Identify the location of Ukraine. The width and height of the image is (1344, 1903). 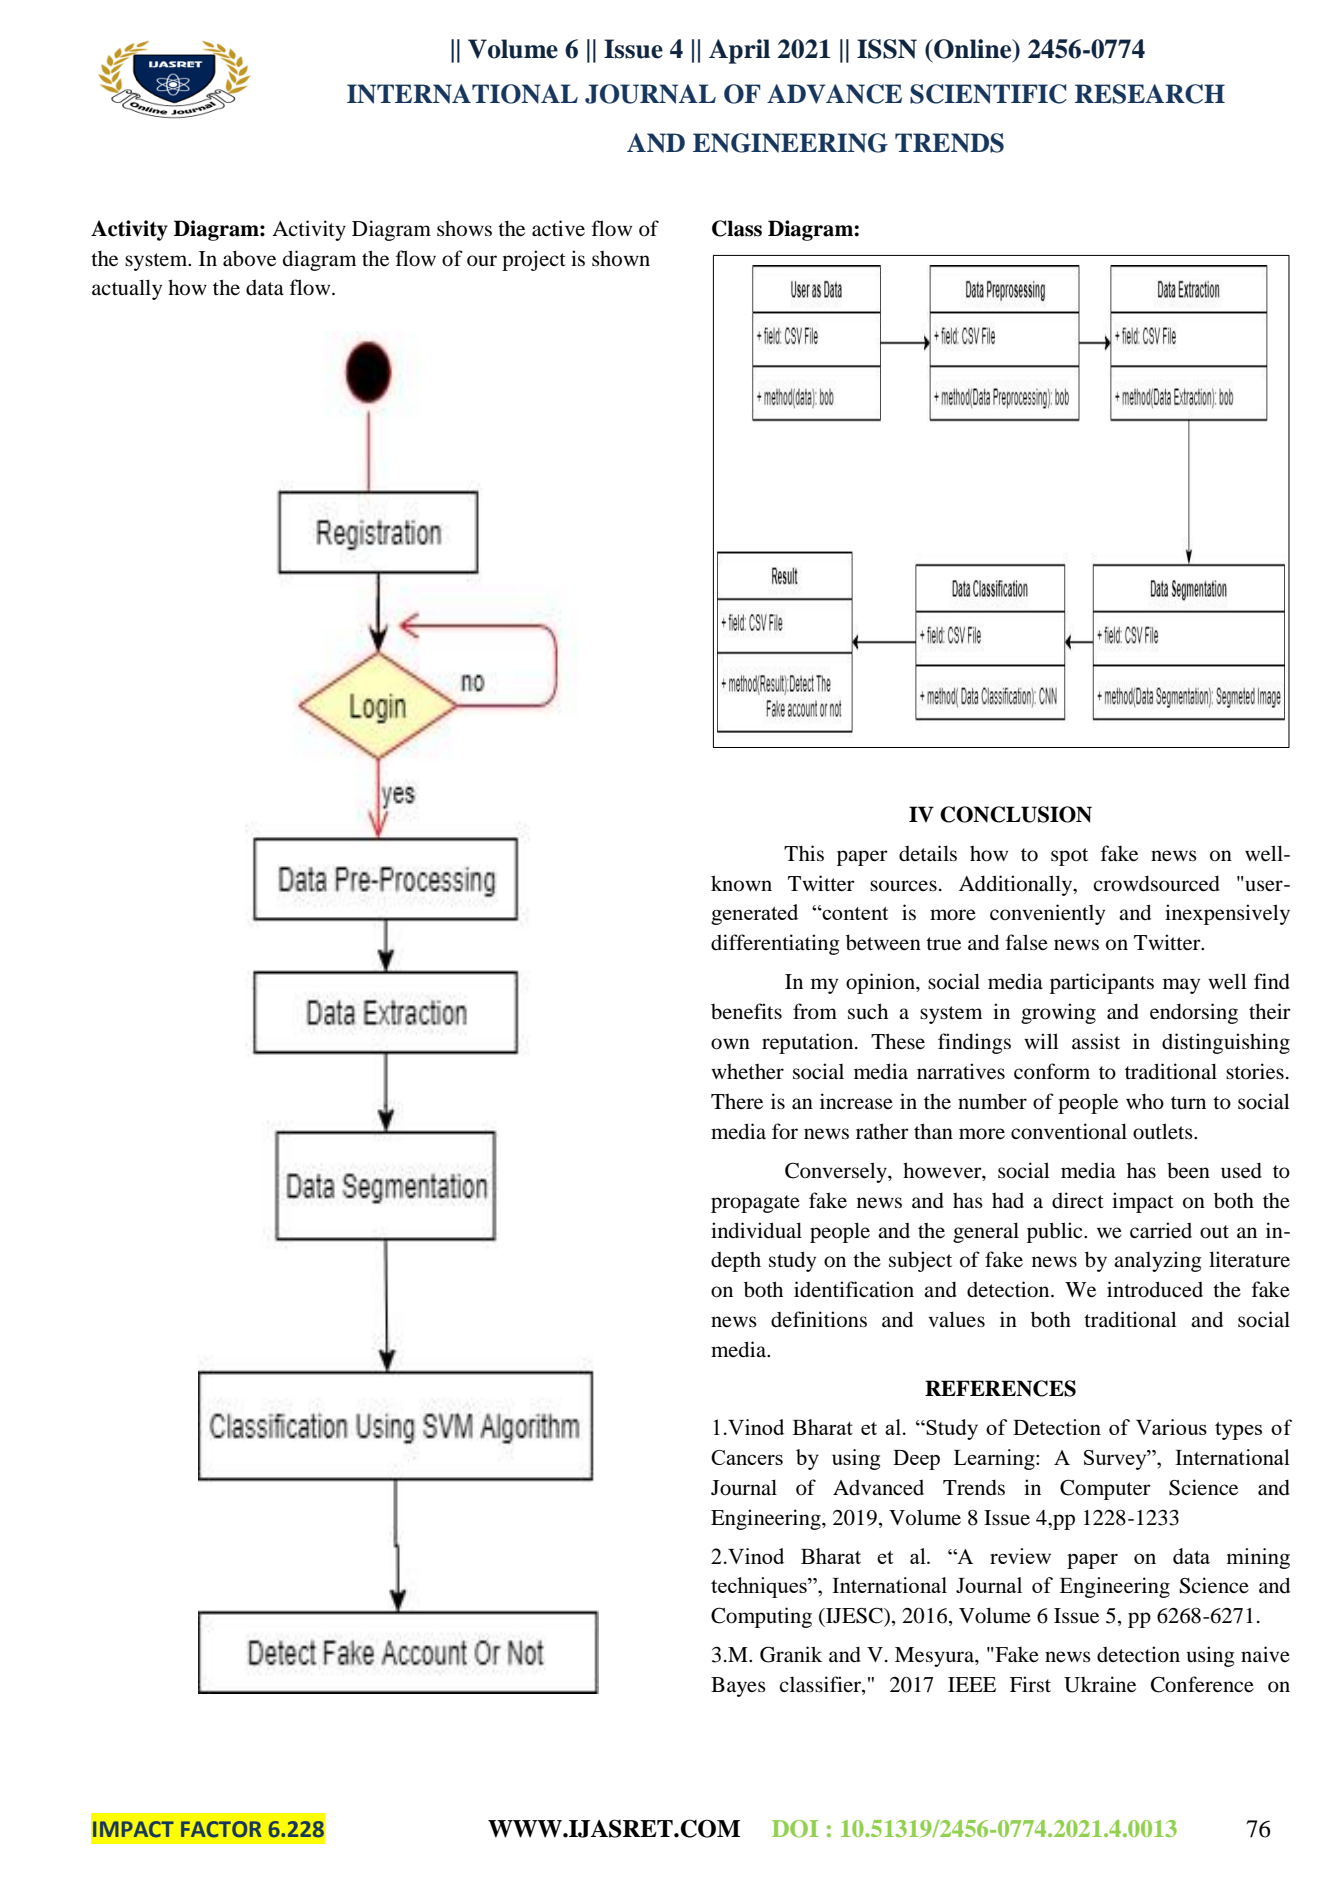
(1100, 1684).
